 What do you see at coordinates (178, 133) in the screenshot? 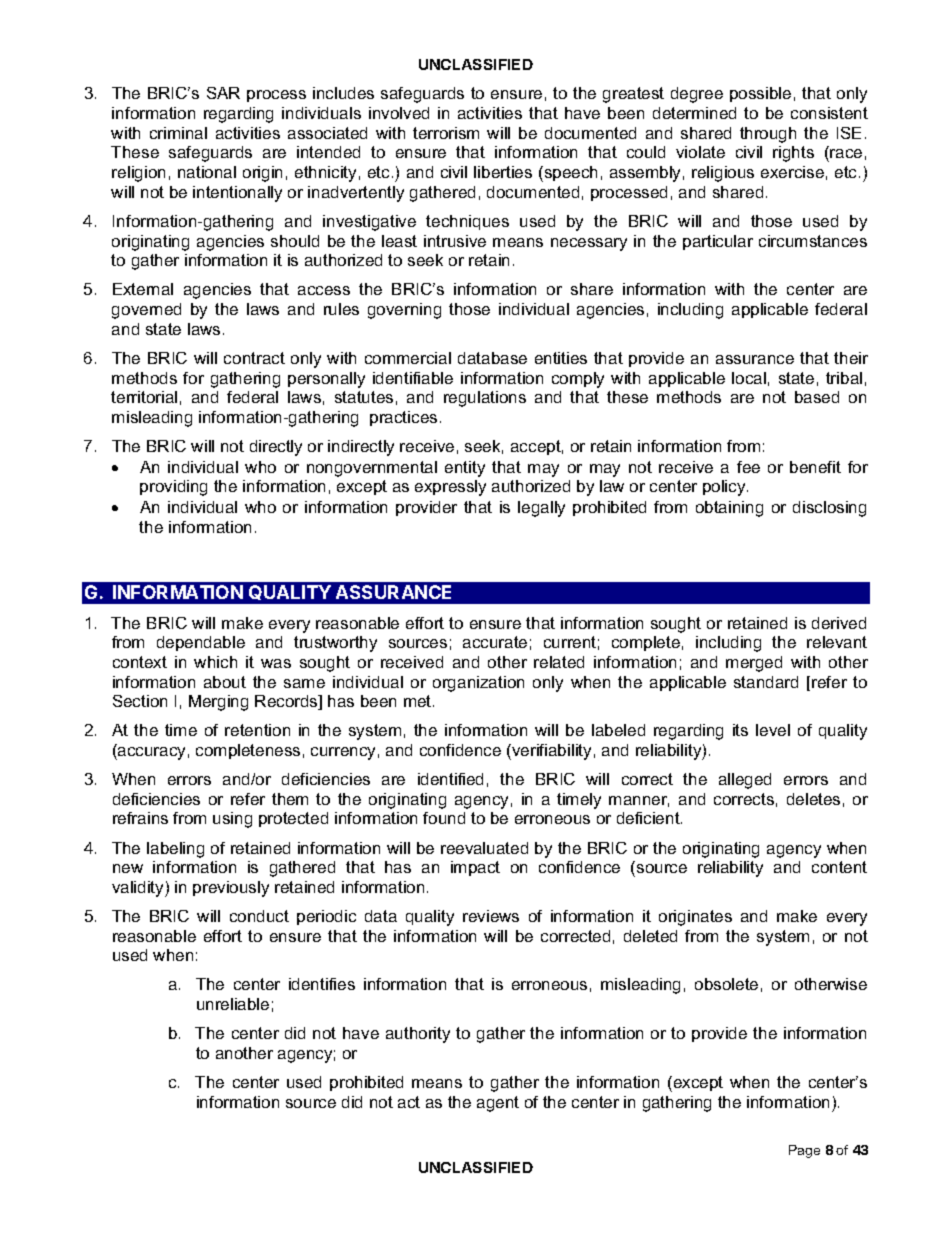
I see `criminal` at bounding box center [178, 133].
